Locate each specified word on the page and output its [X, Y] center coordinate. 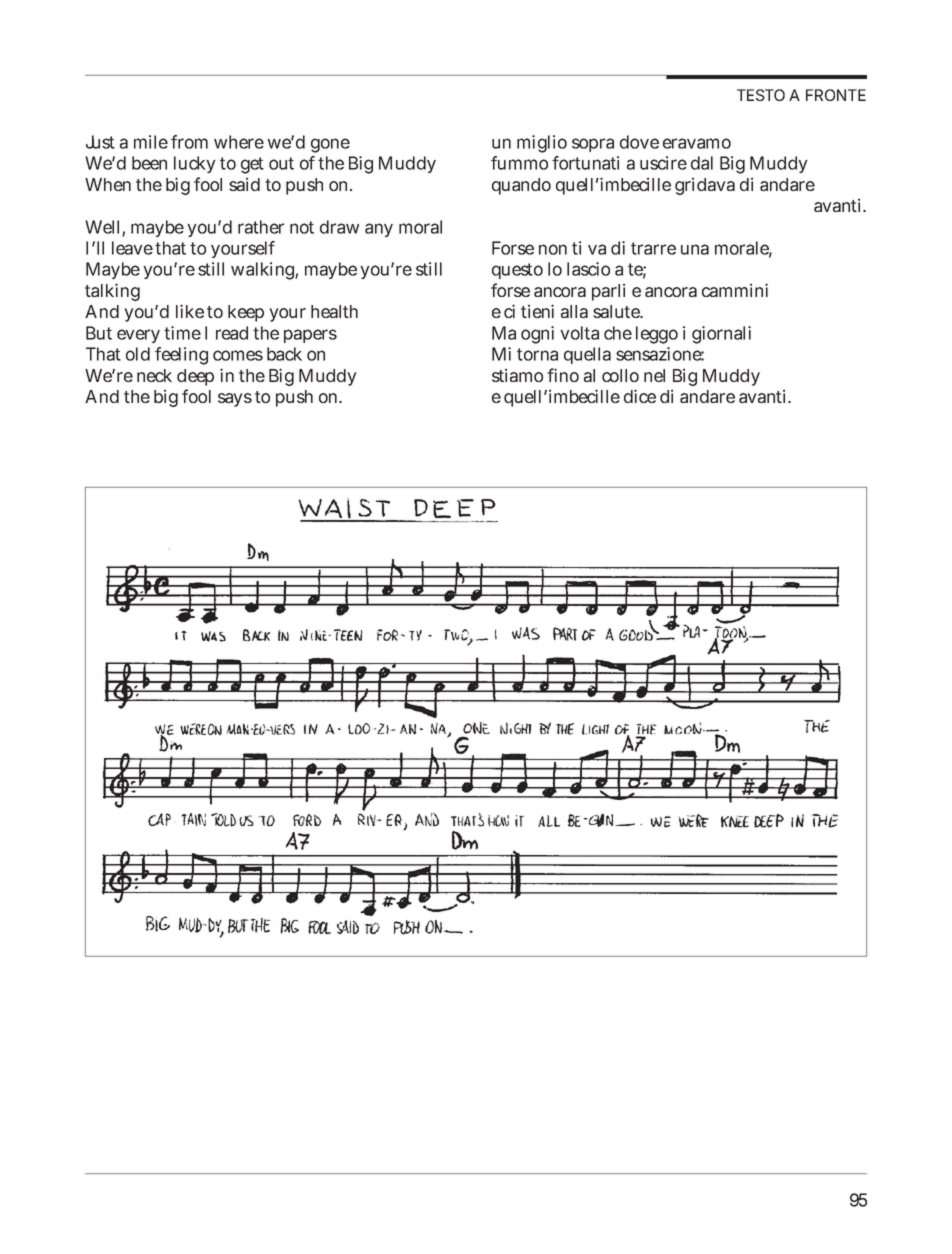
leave [132, 248]
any [379, 230]
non [553, 249]
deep [195, 377]
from [189, 142]
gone [330, 145]
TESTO [761, 95]
